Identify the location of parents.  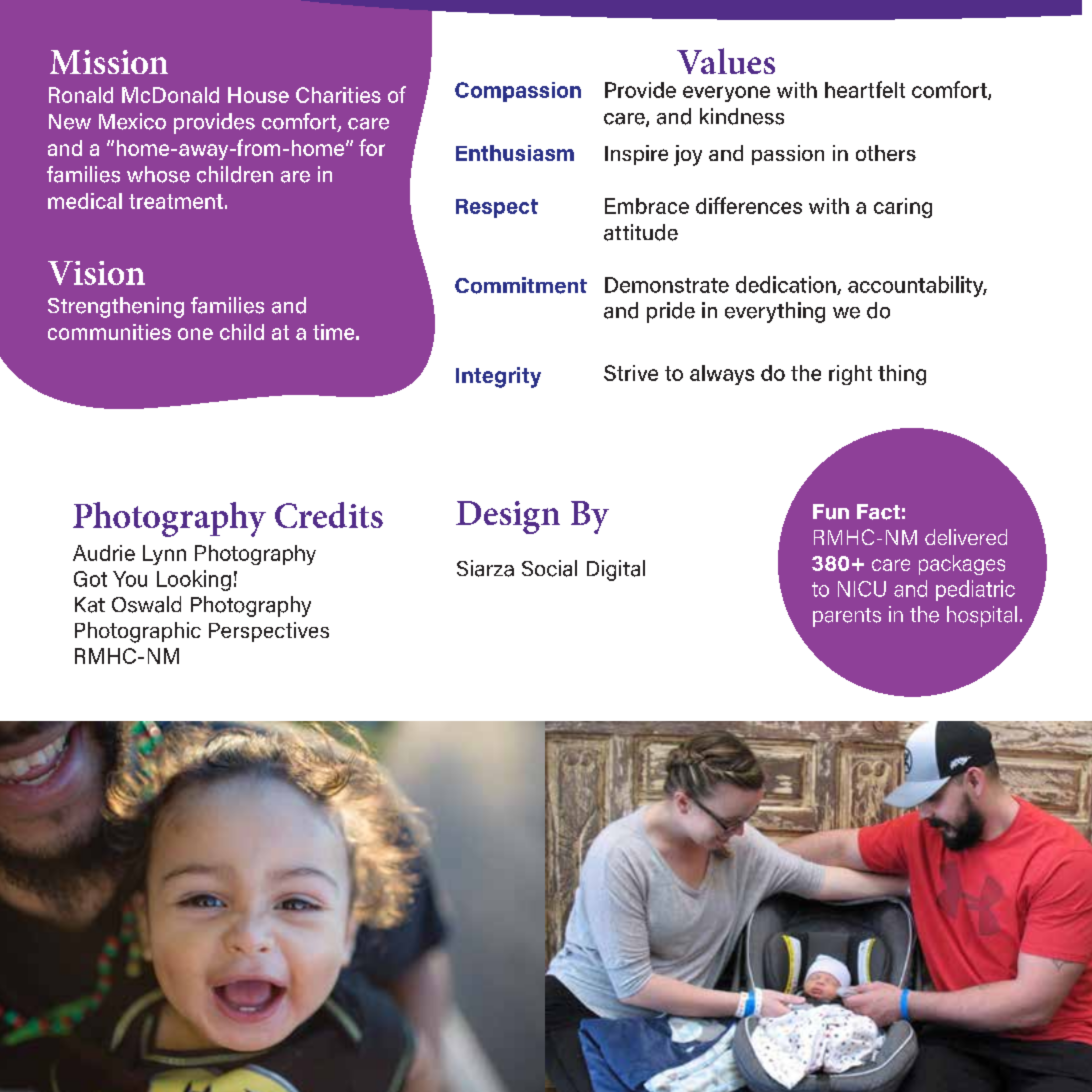
(847, 617).
